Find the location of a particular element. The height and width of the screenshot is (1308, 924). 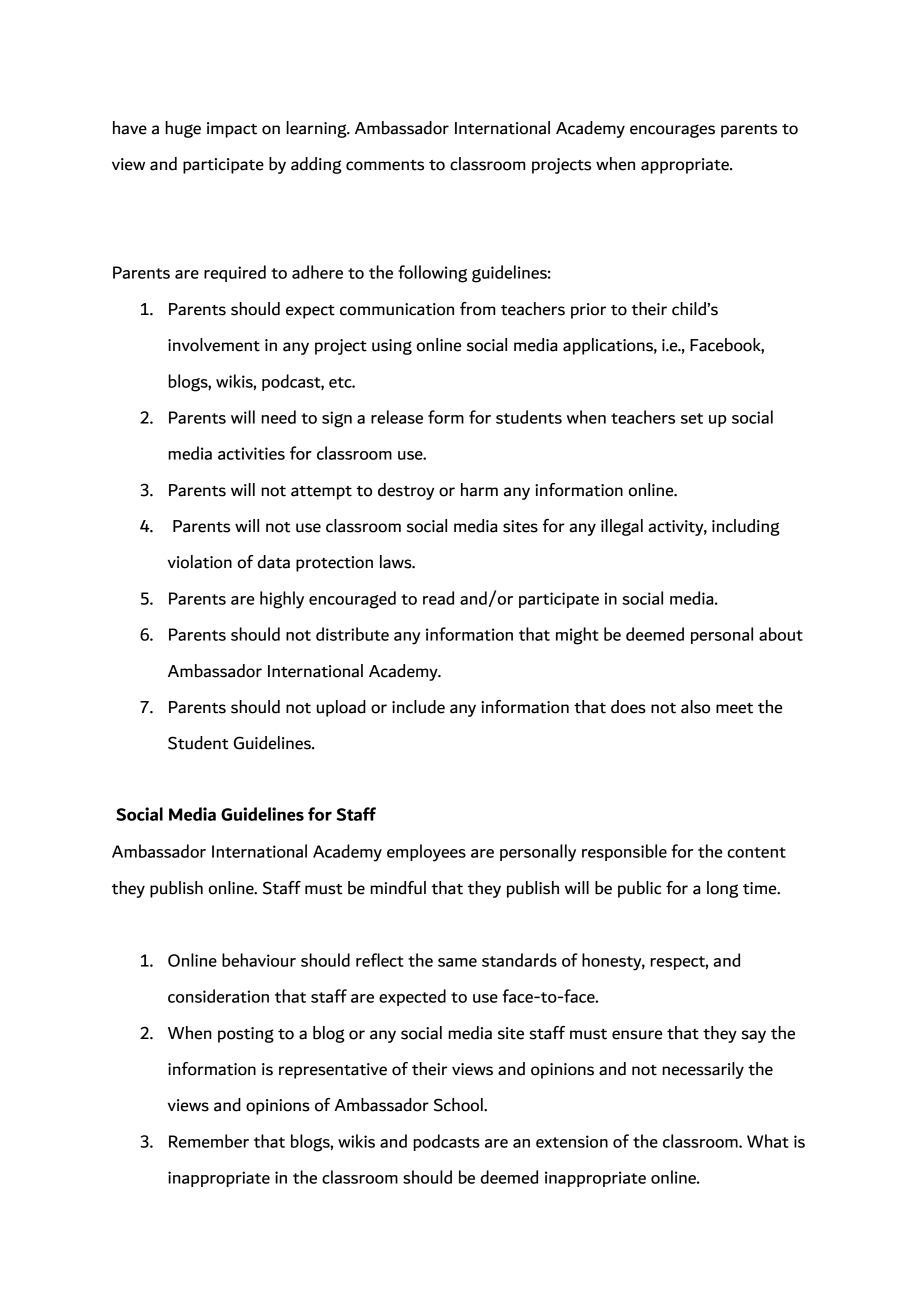

from is located at coordinates (477, 309).
